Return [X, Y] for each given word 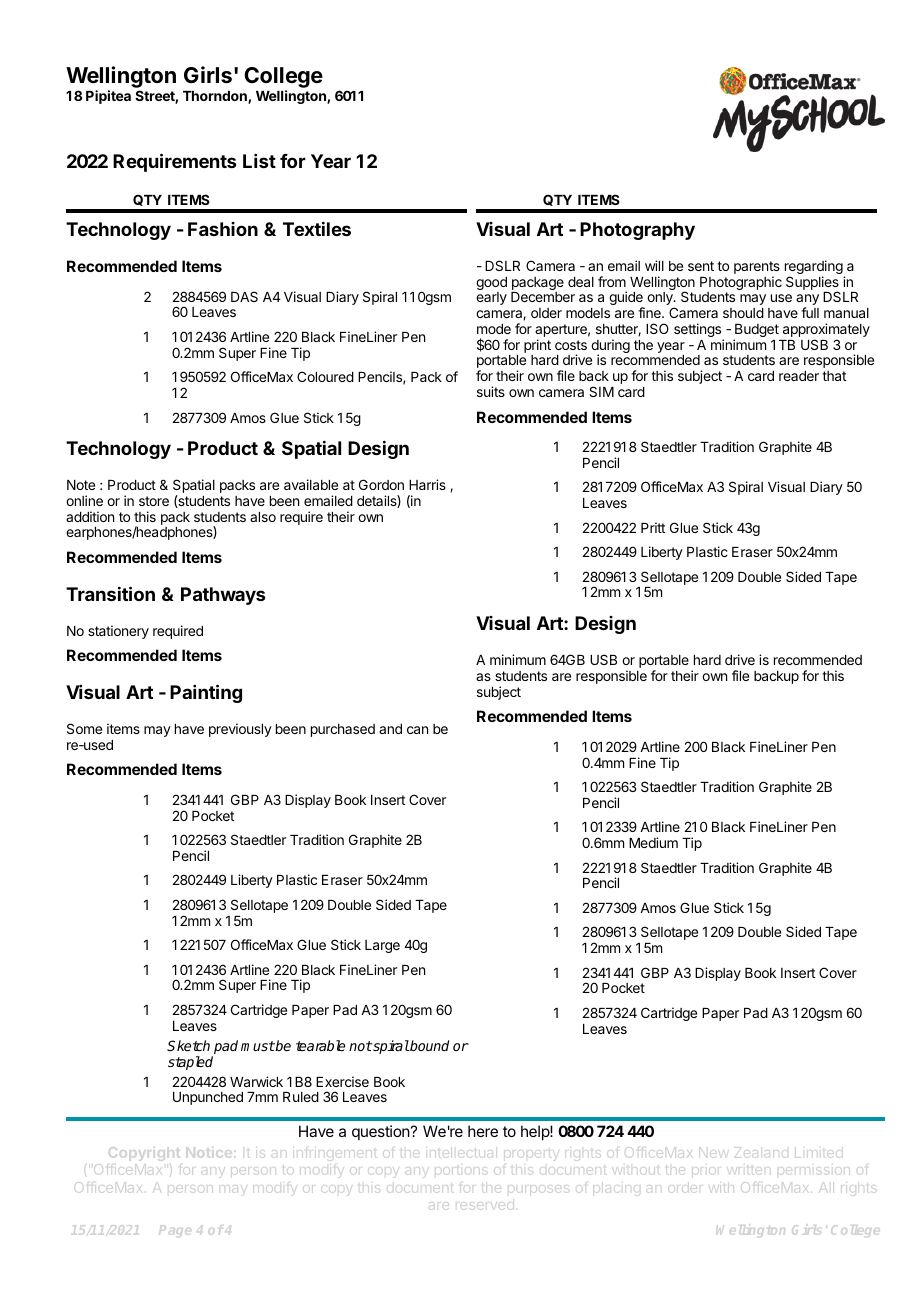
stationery [118, 632]
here [483, 1131]
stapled [190, 1063]
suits [491, 391]
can [417, 730]
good [491, 285]
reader [799, 376]
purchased [343, 730]
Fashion [223, 229]
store [154, 501]
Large [382, 946]
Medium [653, 842]
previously [240, 730]
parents [757, 269]
